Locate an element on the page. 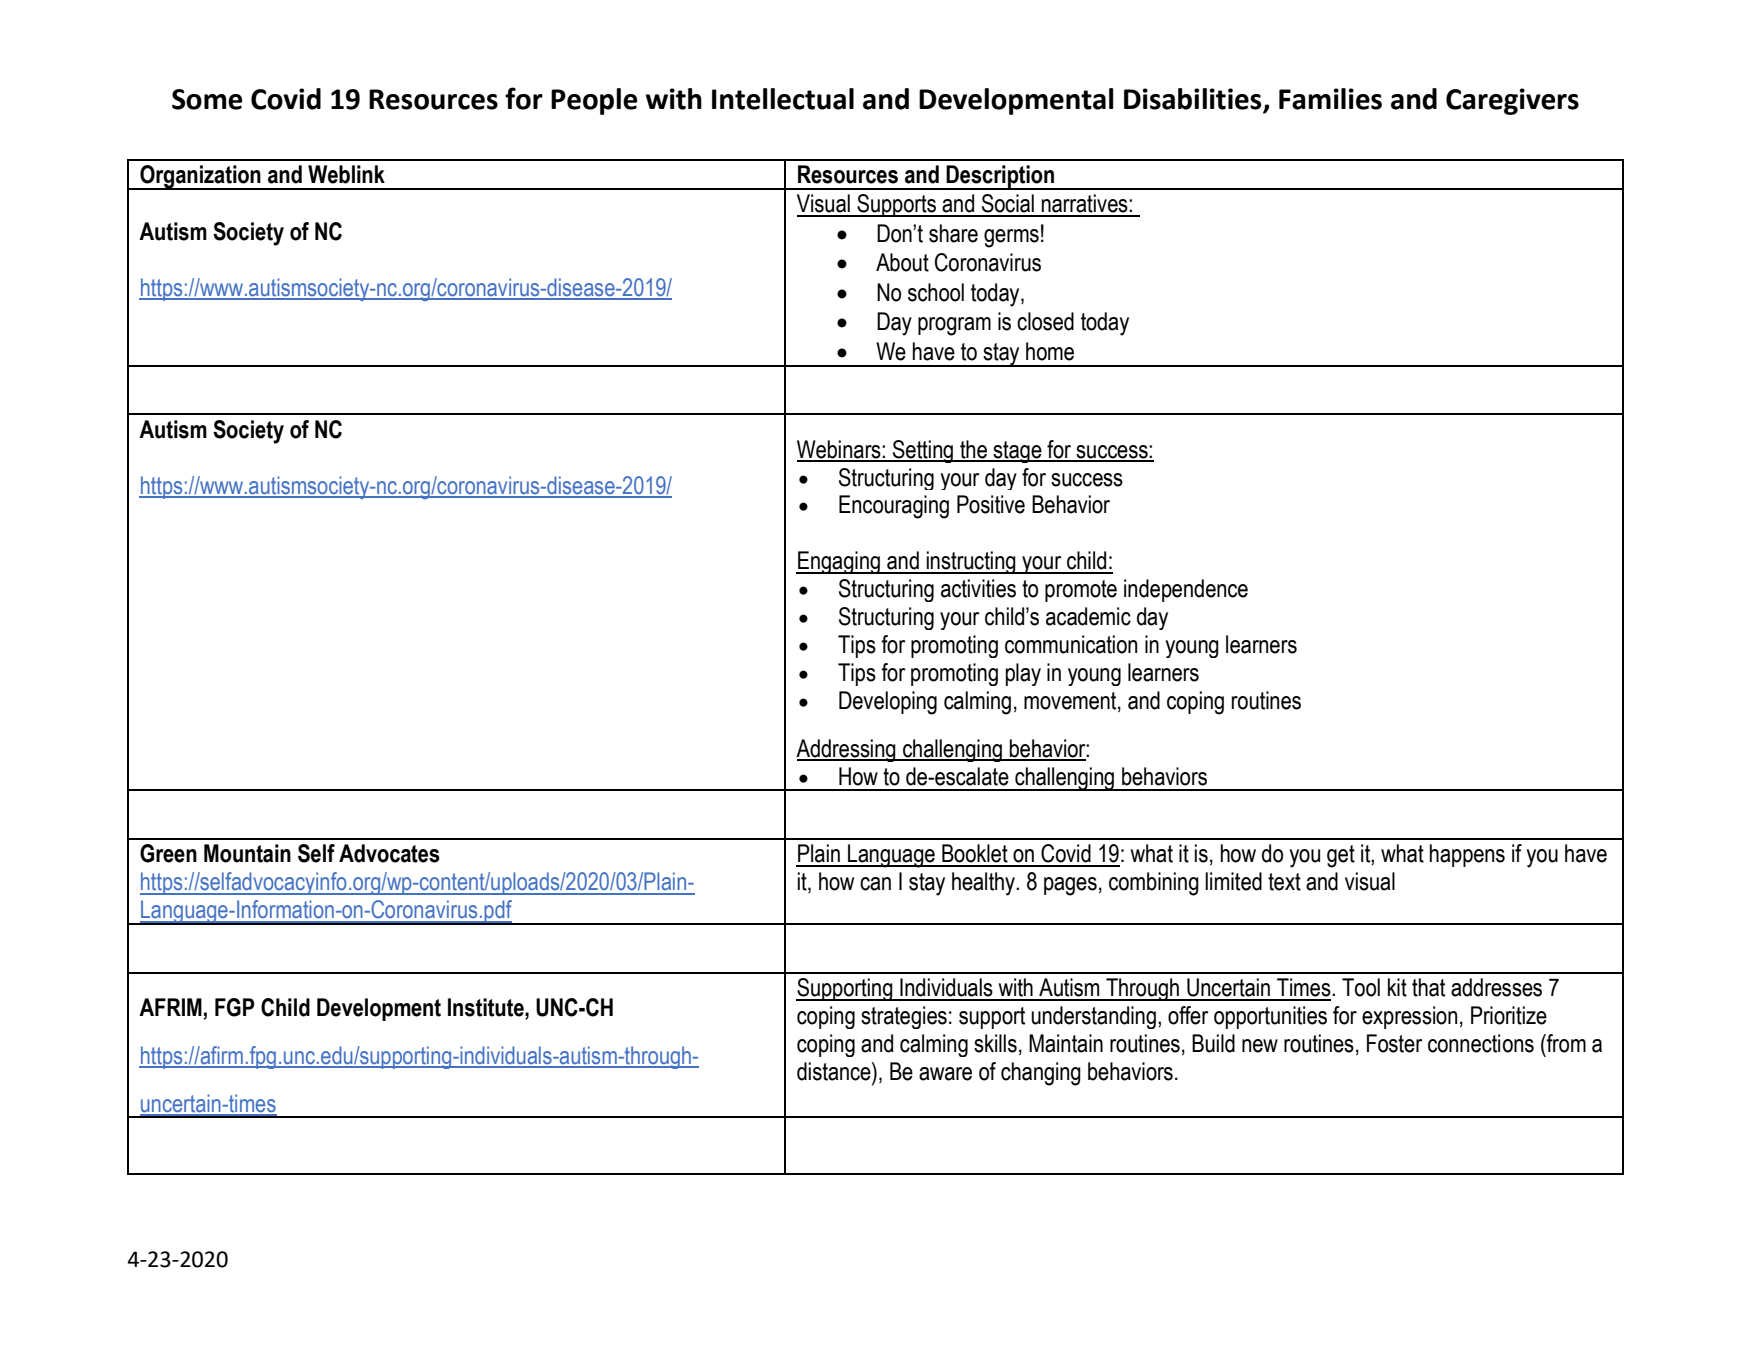  Families is located at coordinates (1330, 99).
